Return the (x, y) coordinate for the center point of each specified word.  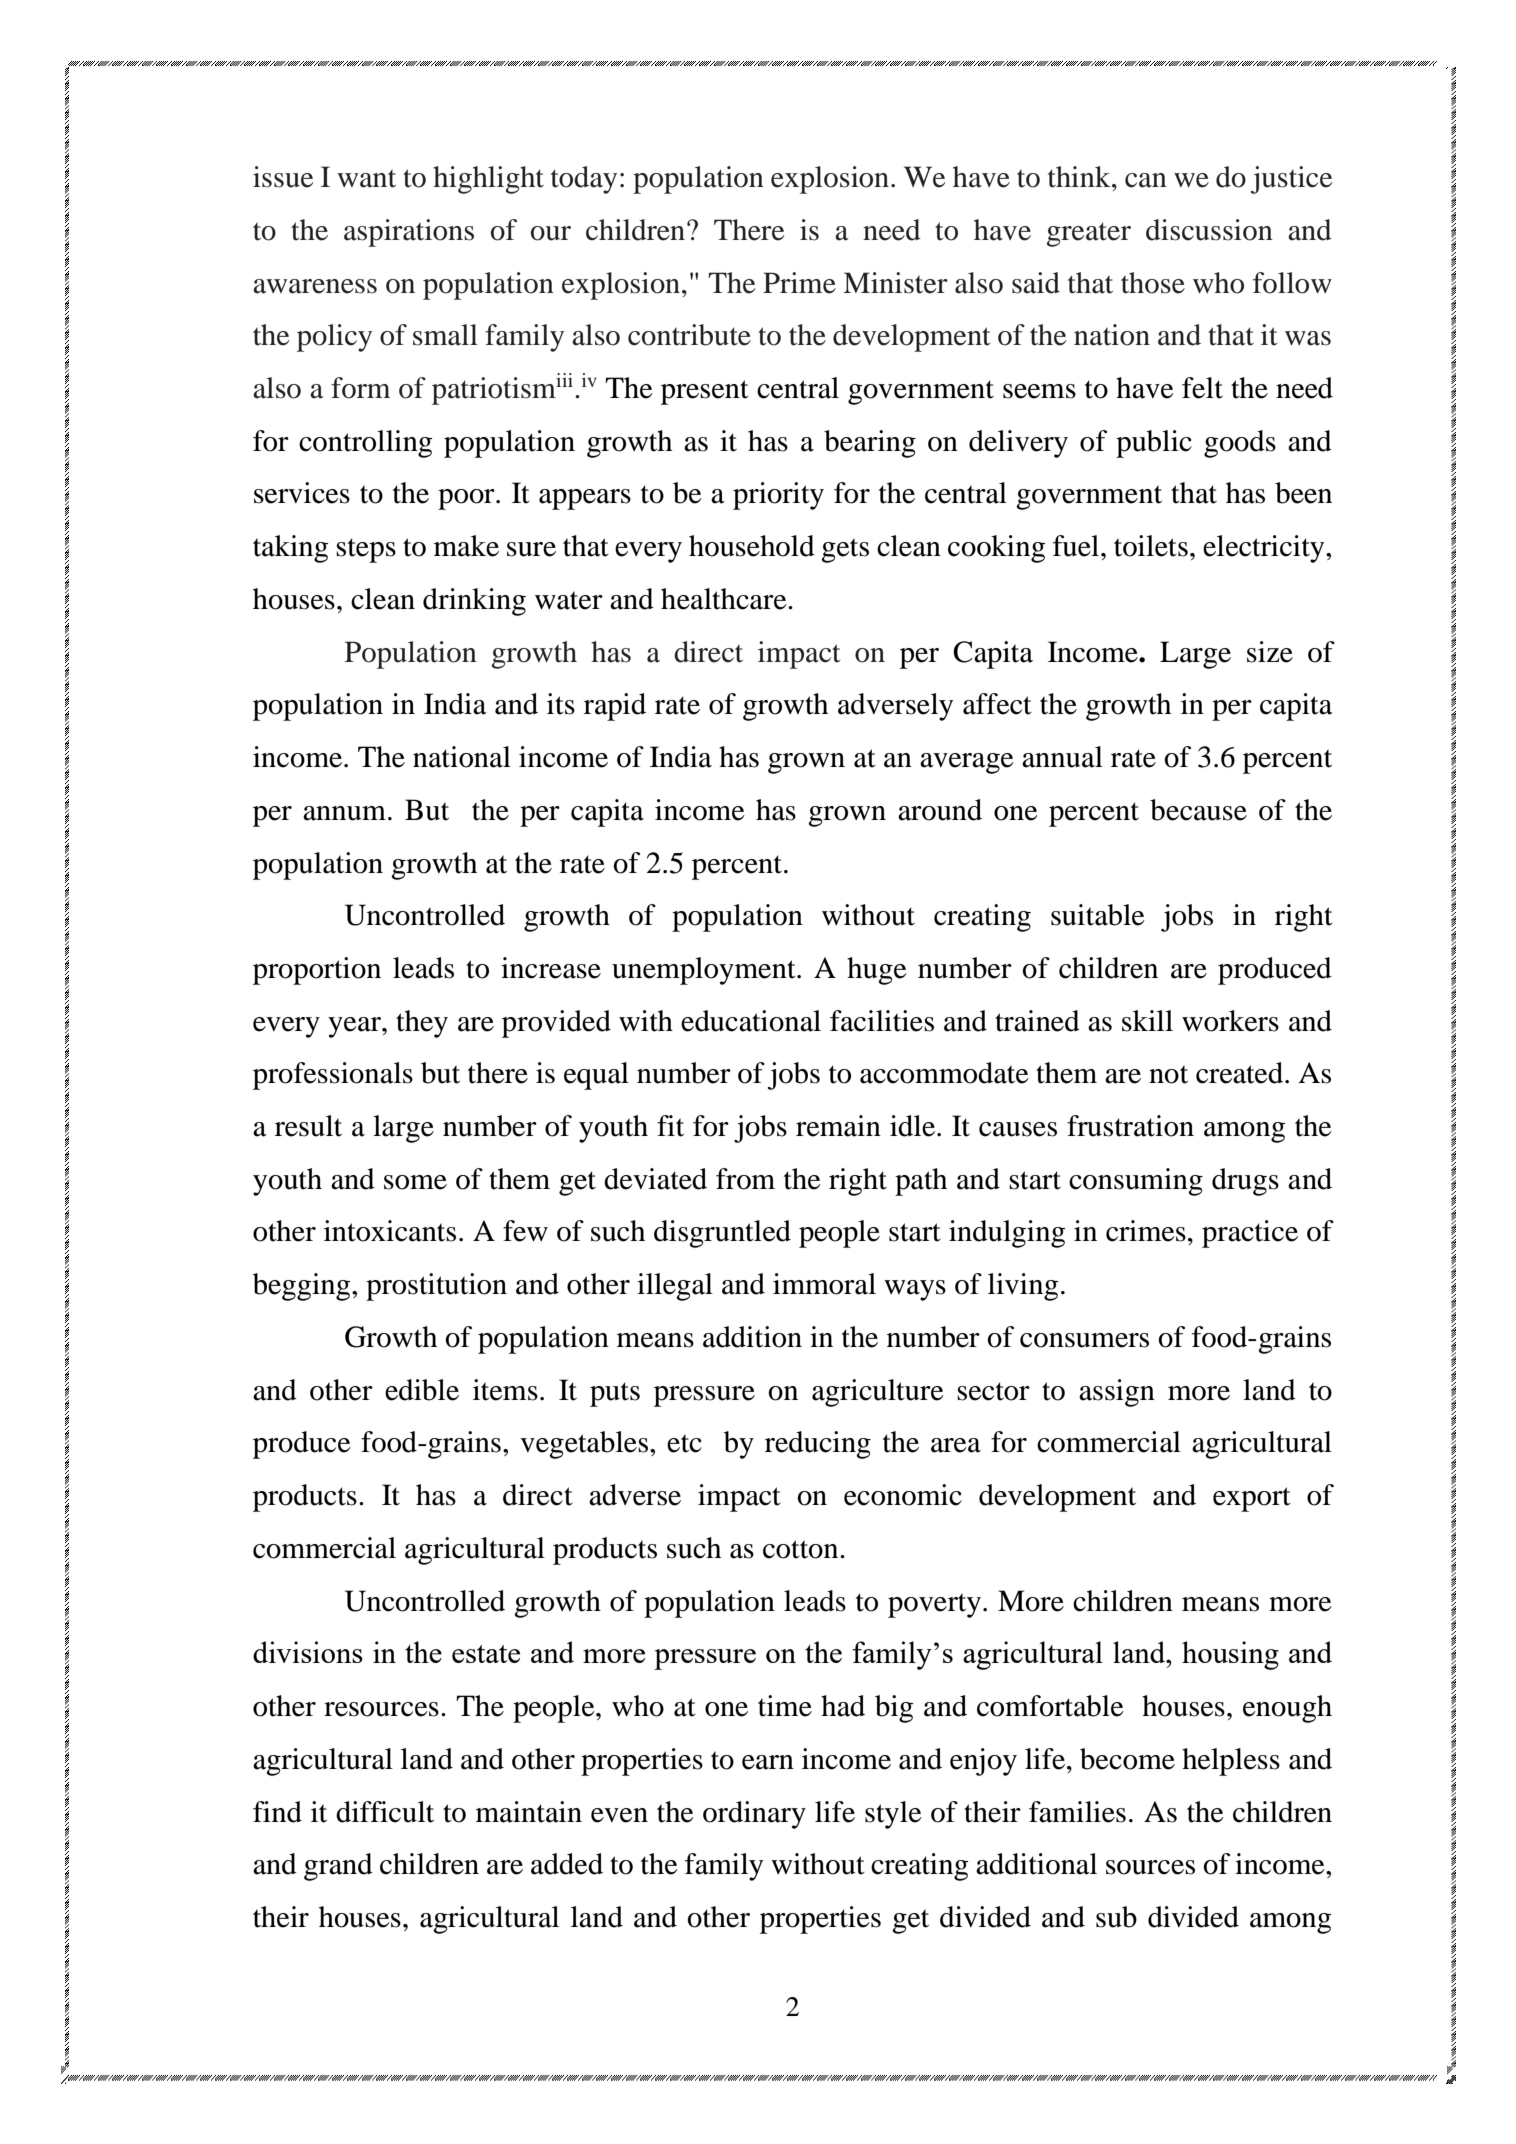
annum (344, 813)
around (940, 810)
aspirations (409, 233)
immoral (824, 1284)
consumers (1084, 1340)
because (1198, 810)
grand (338, 1867)
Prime (799, 283)
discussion (1209, 230)
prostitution (436, 1287)
